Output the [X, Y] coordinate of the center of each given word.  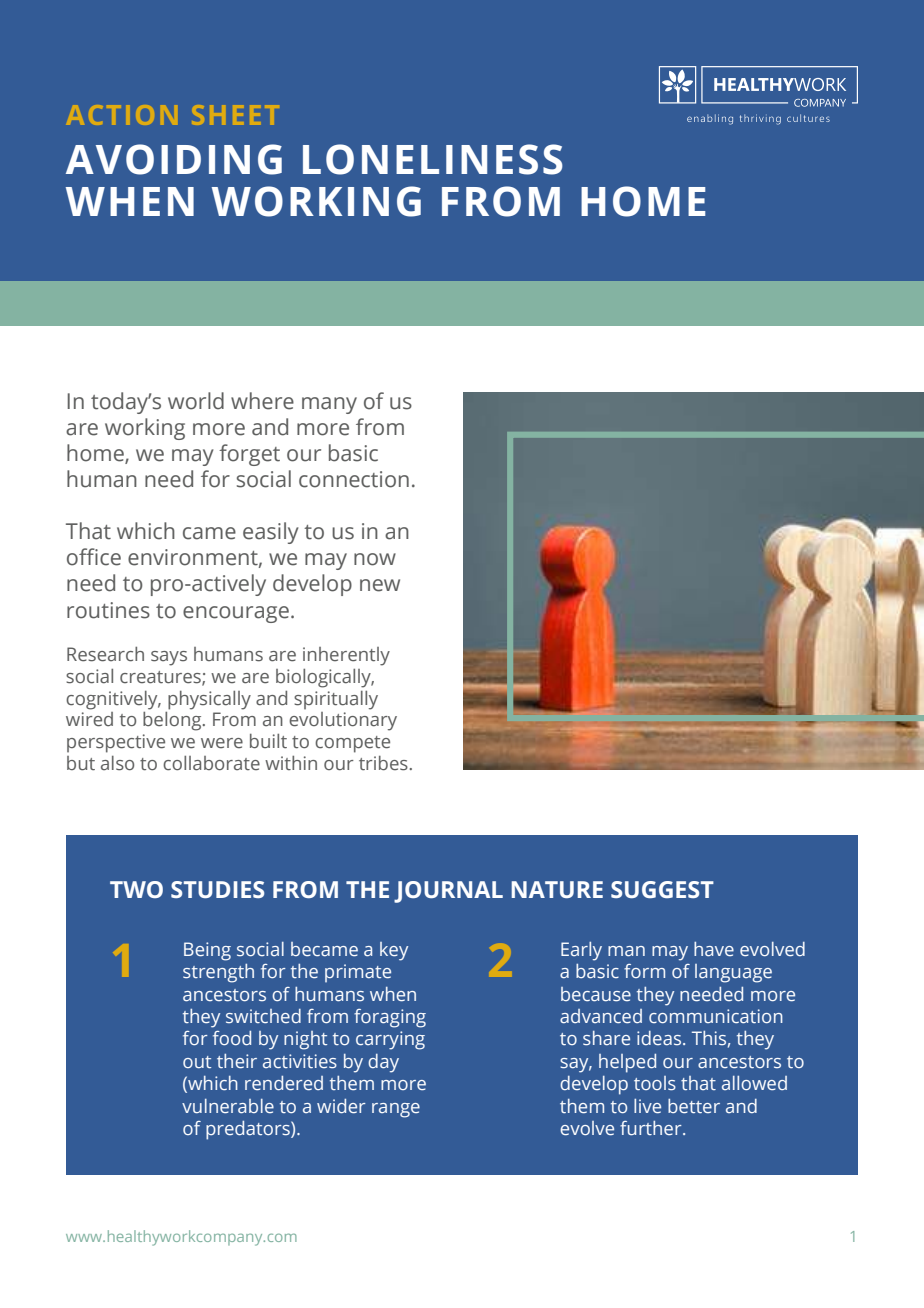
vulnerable [228, 1106]
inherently [346, 656]
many [329, 405]
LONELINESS [433, 159]
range [396, 1110]
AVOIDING [174, 159]
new [380, 585]
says [169, 658]
